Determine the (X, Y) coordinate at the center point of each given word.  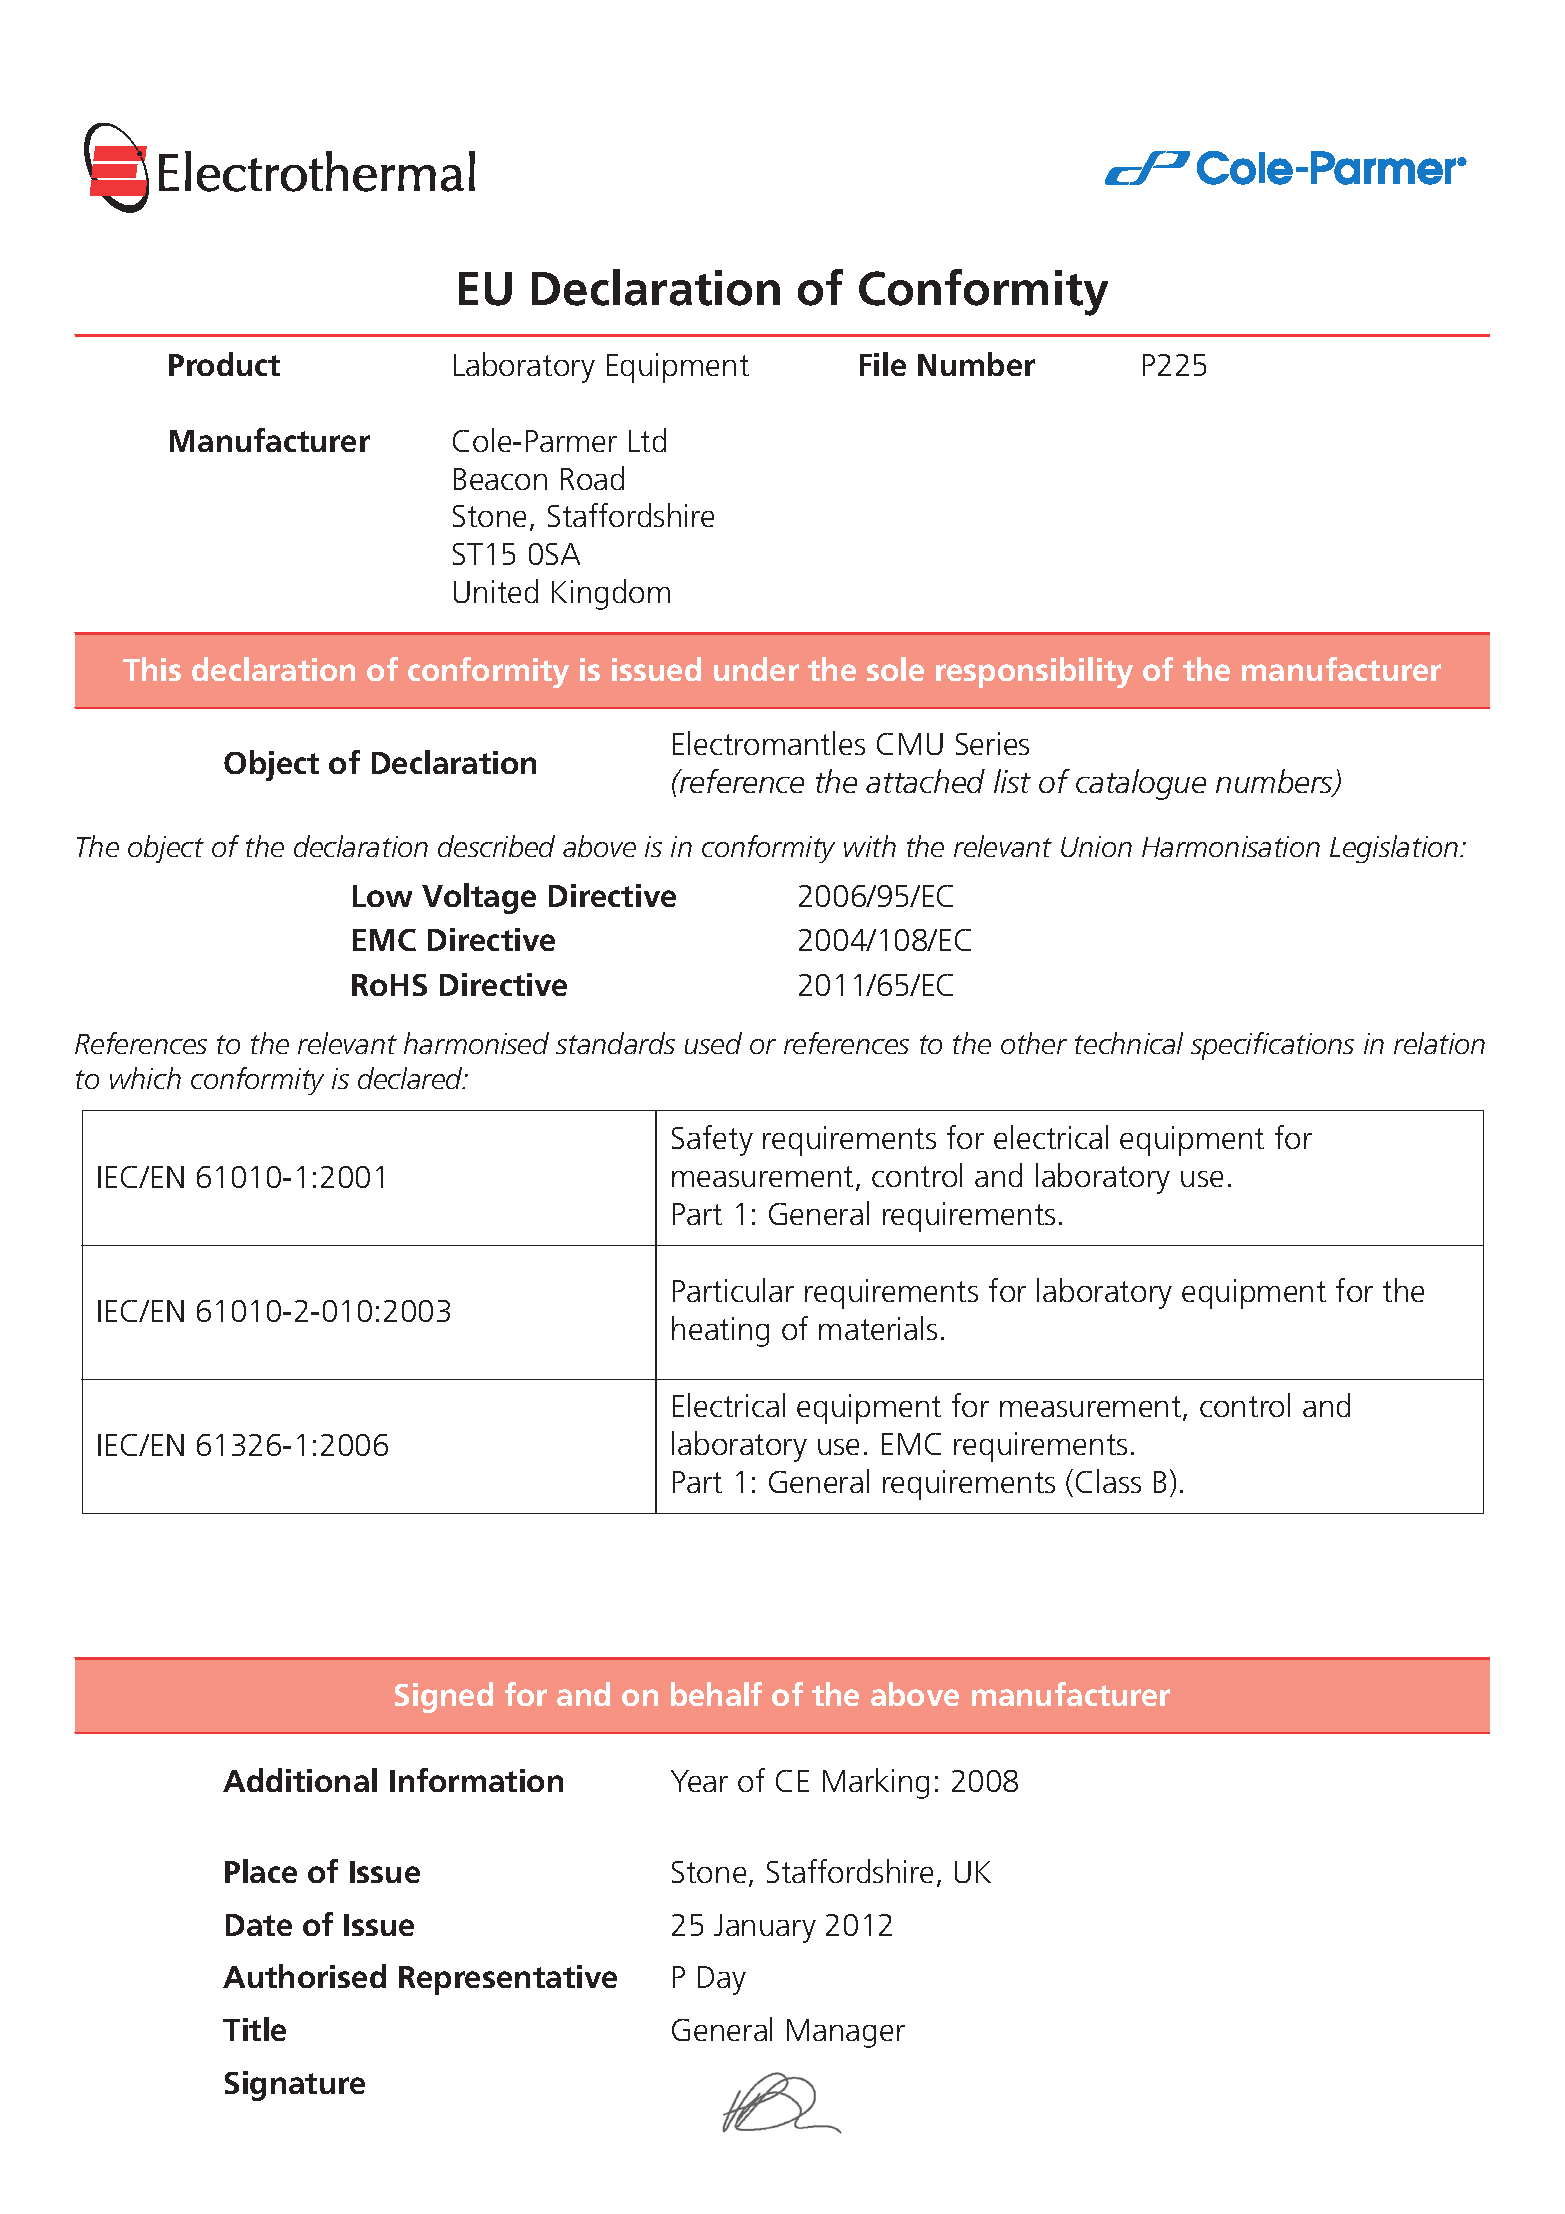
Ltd (647, 440)
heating (720, 1331)
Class (1108, 1481)
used (713, 1043)
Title (254, 2029)
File (883, 364)
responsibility (1034, 672)
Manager (846, 2033)
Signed (444, 1697)
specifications (1272, 1046)
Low (382, 896)
